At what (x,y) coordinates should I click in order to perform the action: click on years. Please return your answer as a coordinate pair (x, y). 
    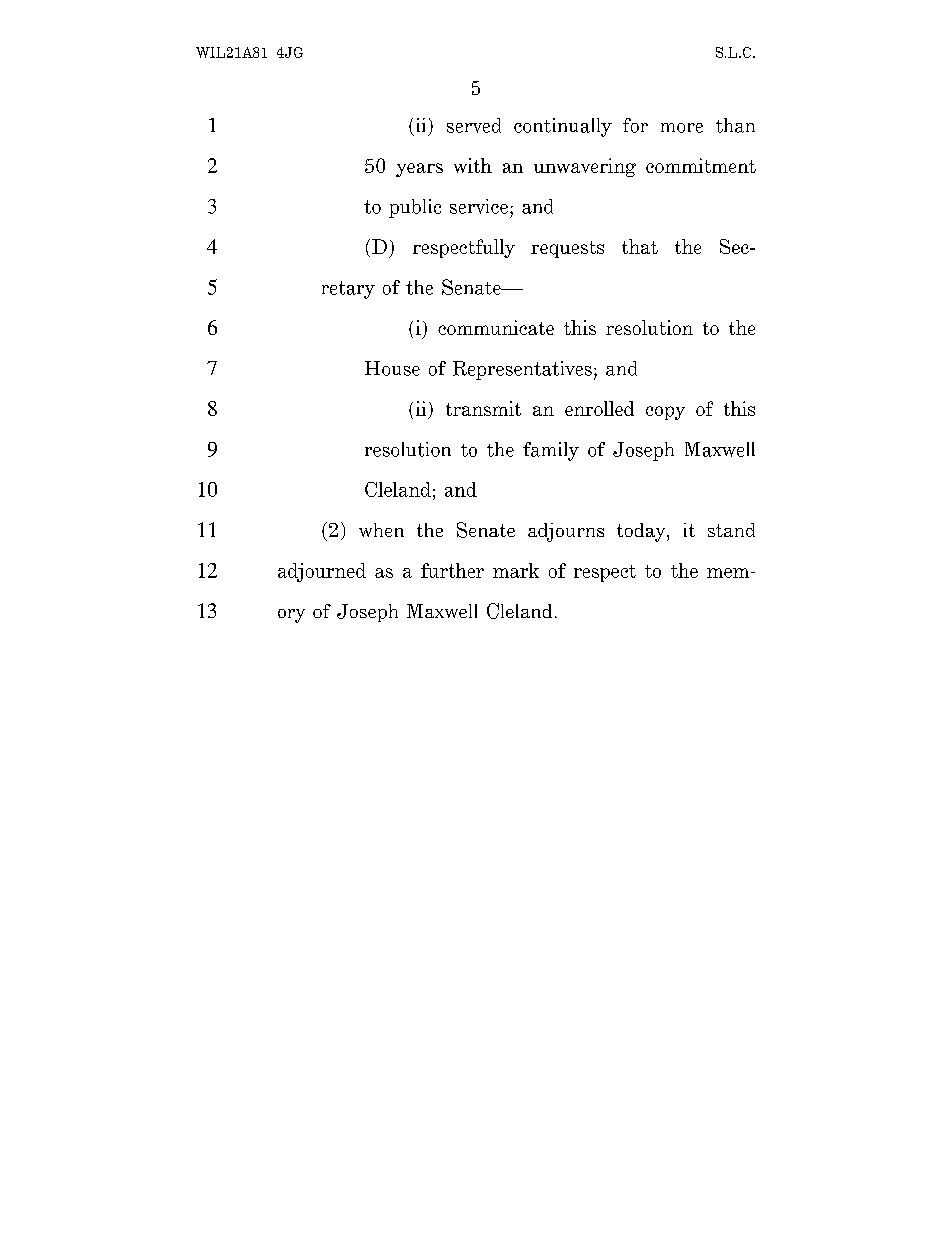
    Looking at the image, I should click on (419, 170).
